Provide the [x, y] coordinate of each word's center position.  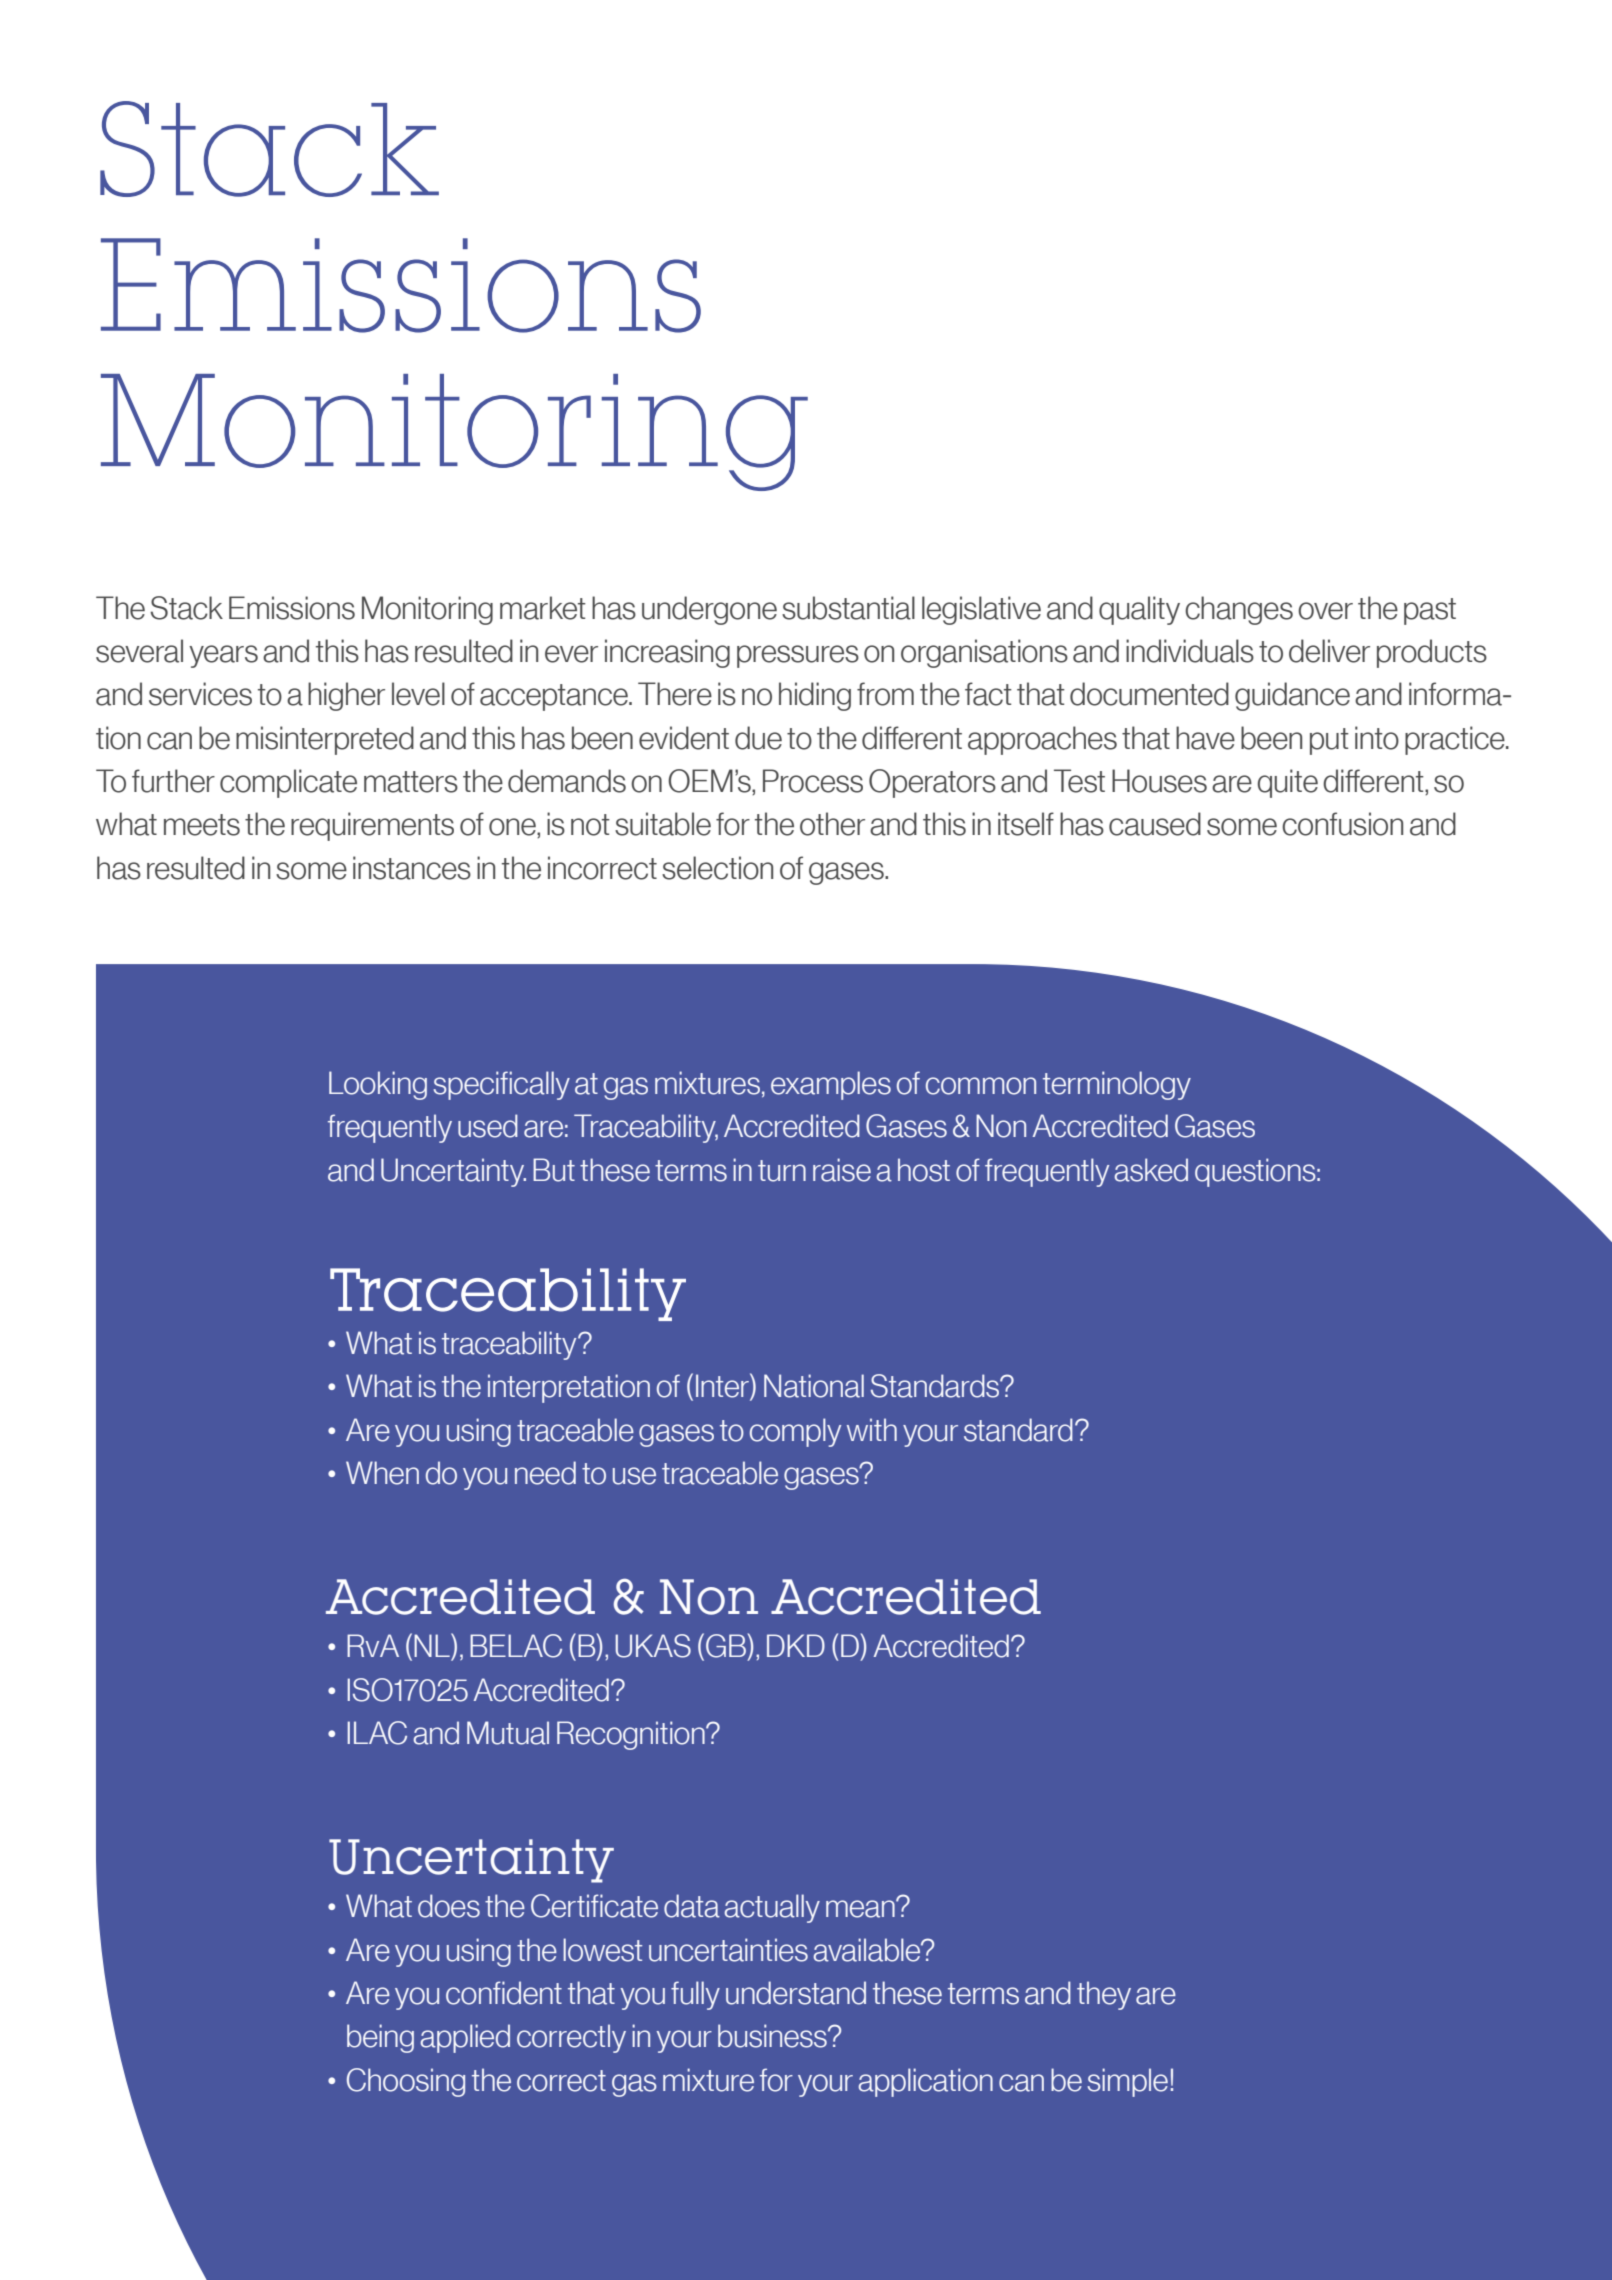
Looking [378, 1085]
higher [346, 696]
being [380, 2038]
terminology [1117, 1085]
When [382, 1473]
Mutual [508, 1733]
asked [1151, 1170]
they [1104, 1995]
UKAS [653, 1646]
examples [831, 1085]
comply [795, 1432]
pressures [798, 656]
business [773, 2036]
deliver [1329, 651]
